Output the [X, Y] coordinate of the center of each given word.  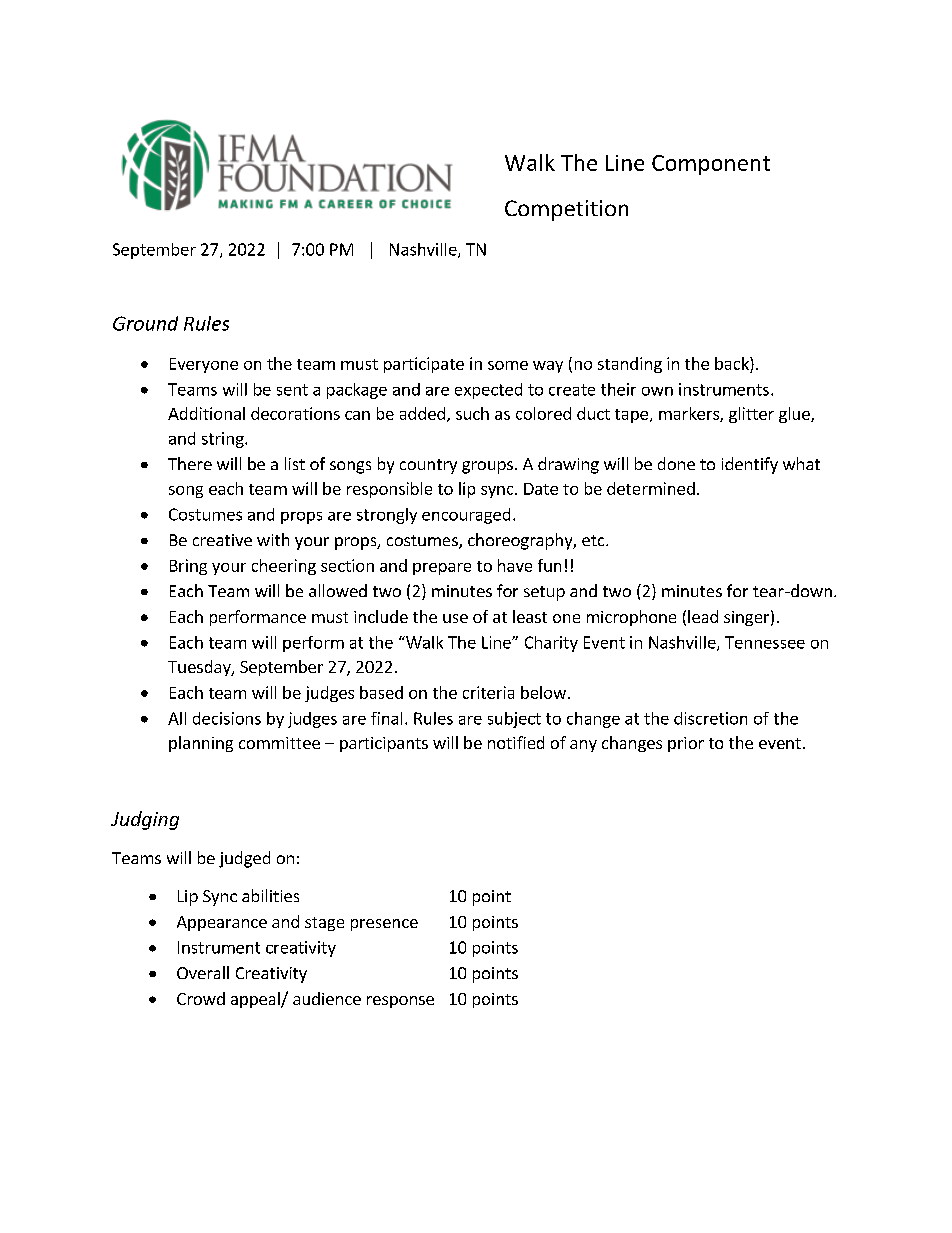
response [400, 1002]
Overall [203, 972]
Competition [566, 210]
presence [384, 925]
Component [711, 165]
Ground [145, 323]
